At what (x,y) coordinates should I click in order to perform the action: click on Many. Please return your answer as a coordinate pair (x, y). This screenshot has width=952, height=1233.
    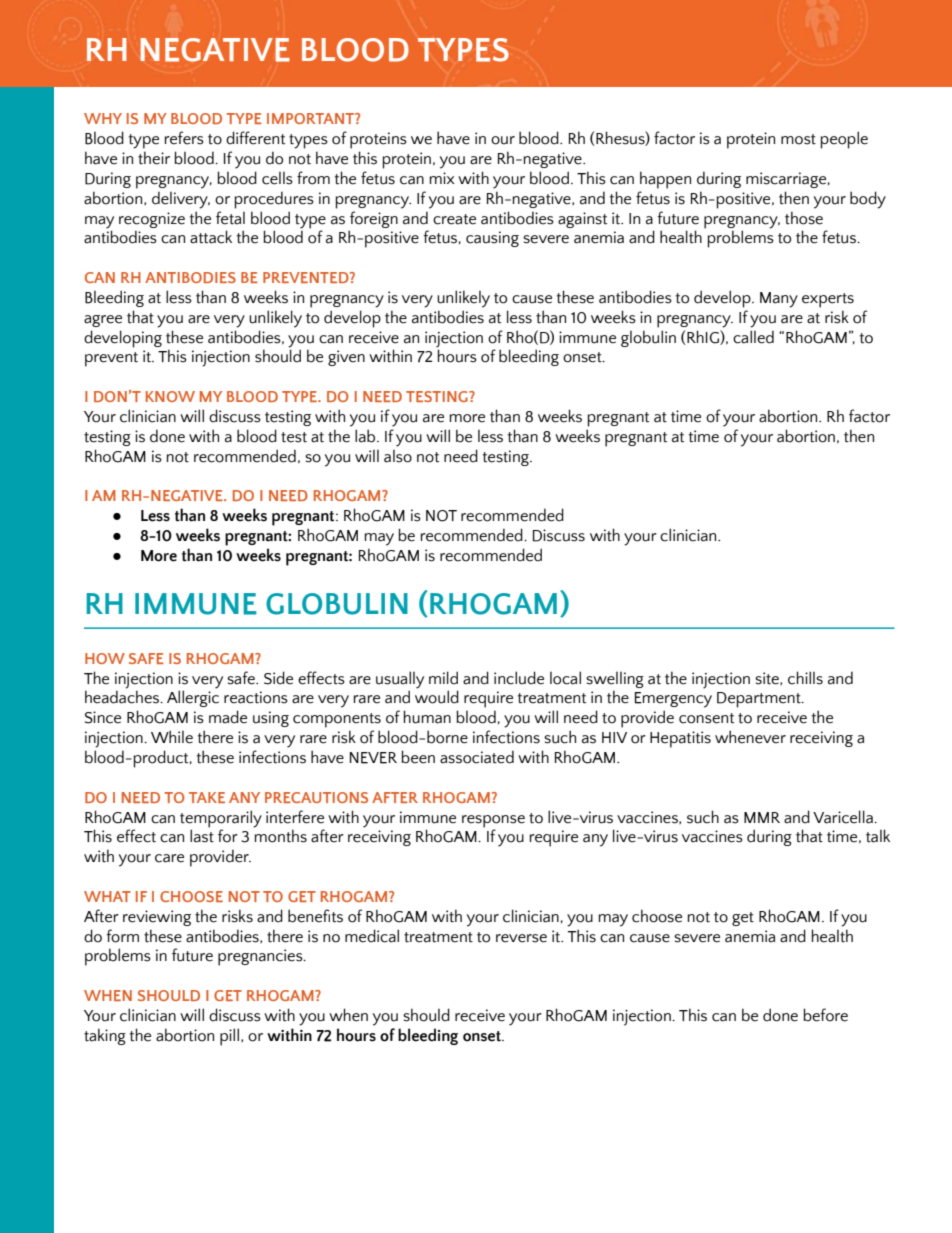
    Looking at the image, I should click on (779, 300).
